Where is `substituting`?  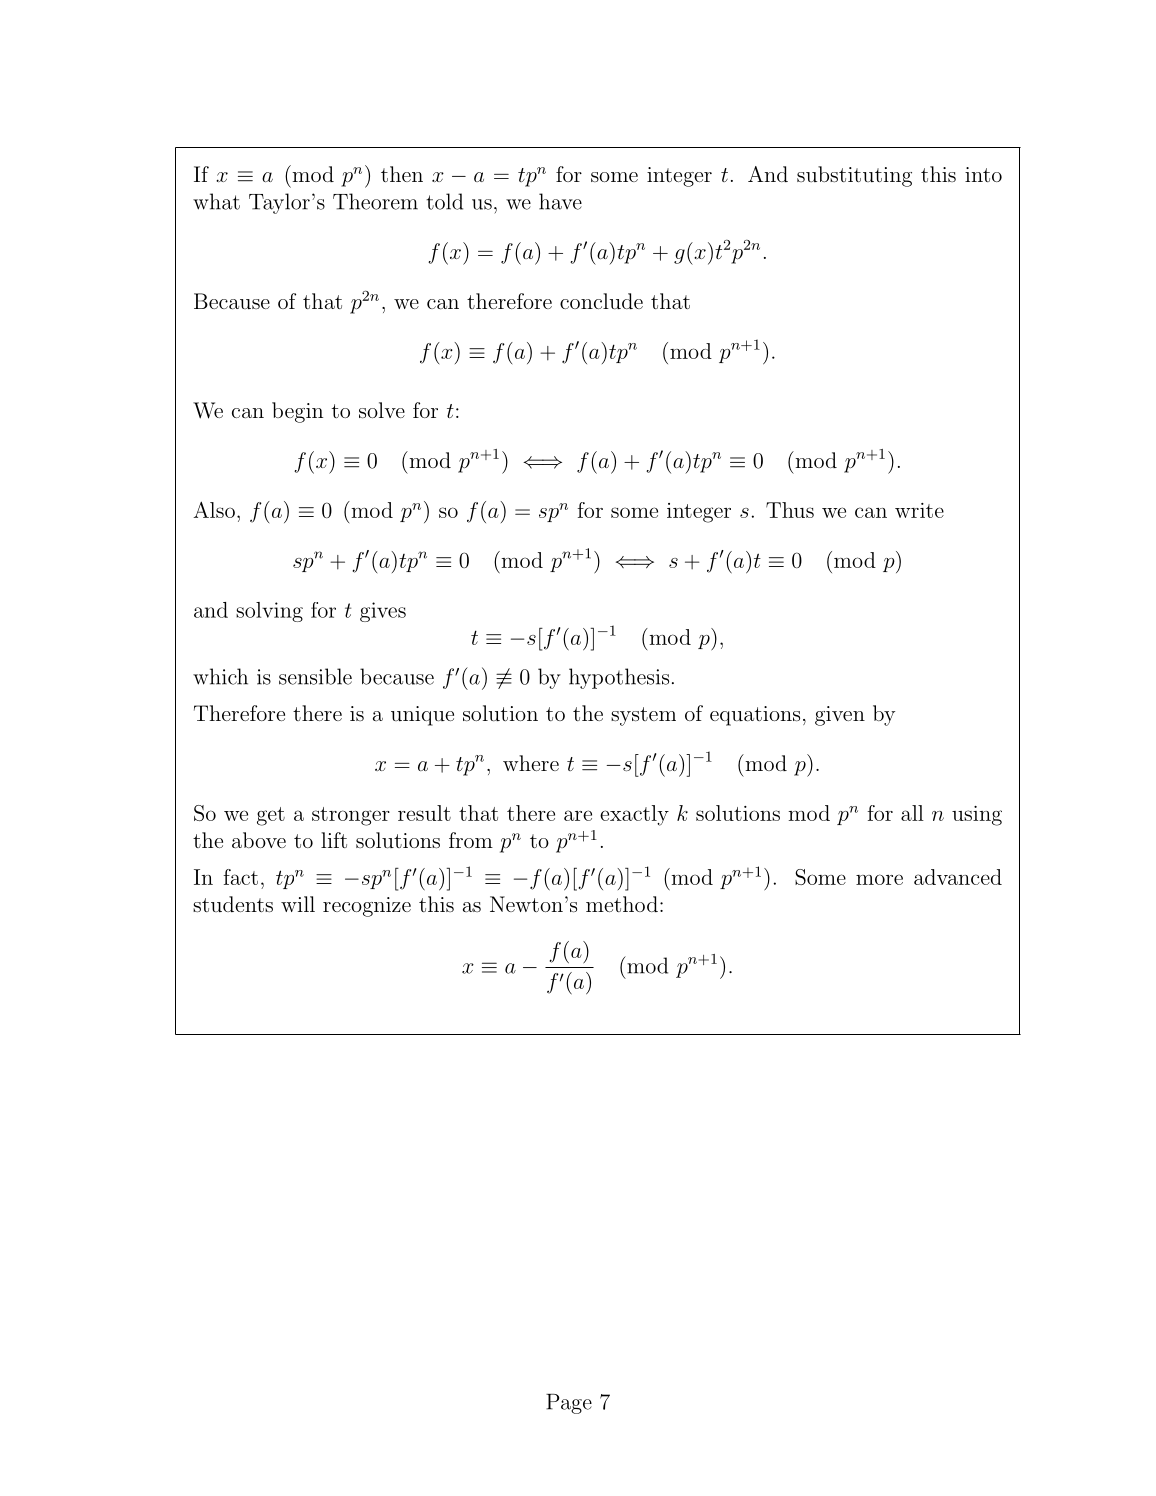 substituting is located at coordinates (854, 176).
